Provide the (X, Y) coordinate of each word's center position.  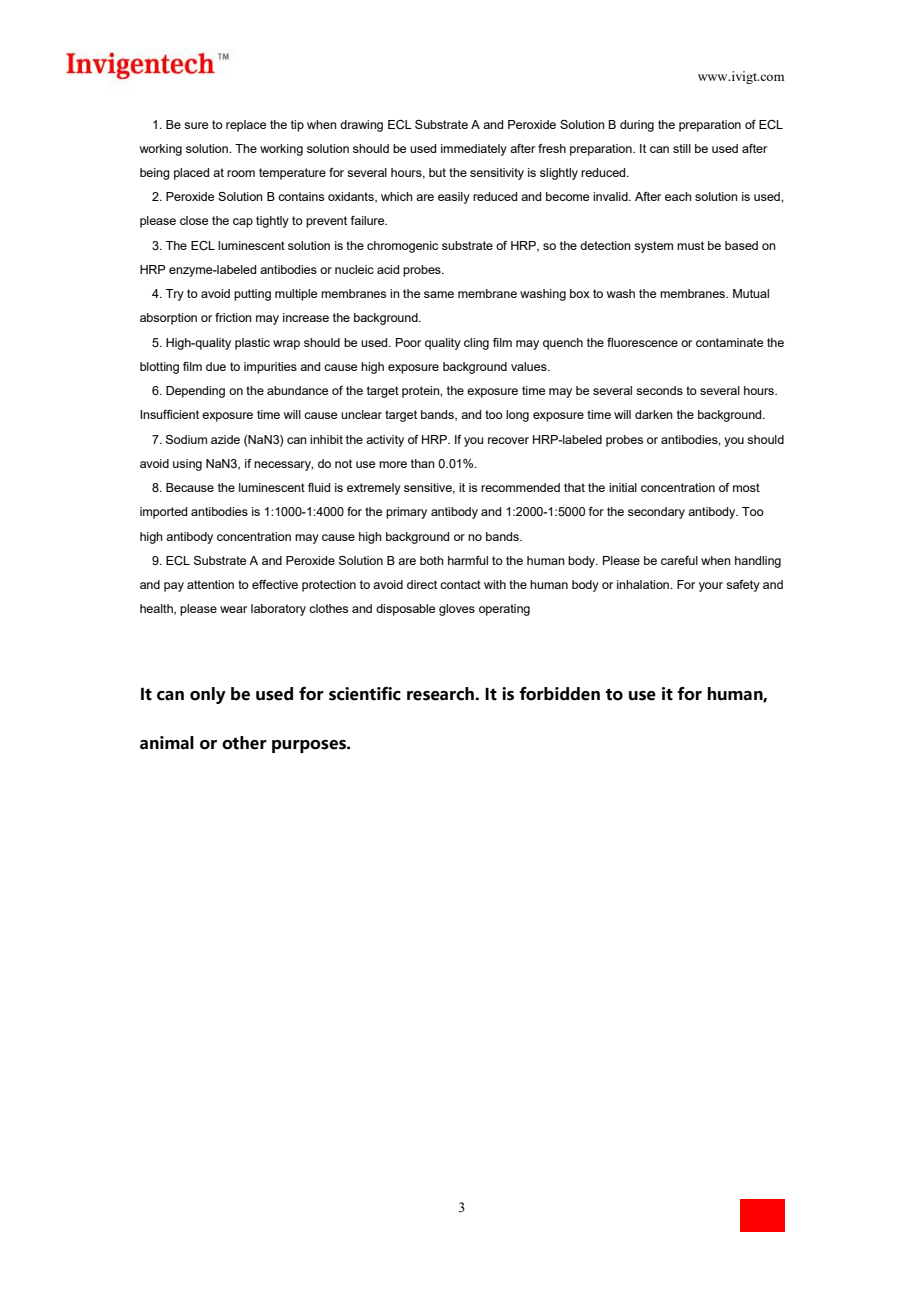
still (682, 148)
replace (246, 126)
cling (476, 344)
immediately (474, 150)
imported (163, 513)
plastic (252, 344)
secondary (656, 513)
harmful (468, 560)
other (244, 743)
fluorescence (642, 342)
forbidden (559, 694)
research (441, 694)
